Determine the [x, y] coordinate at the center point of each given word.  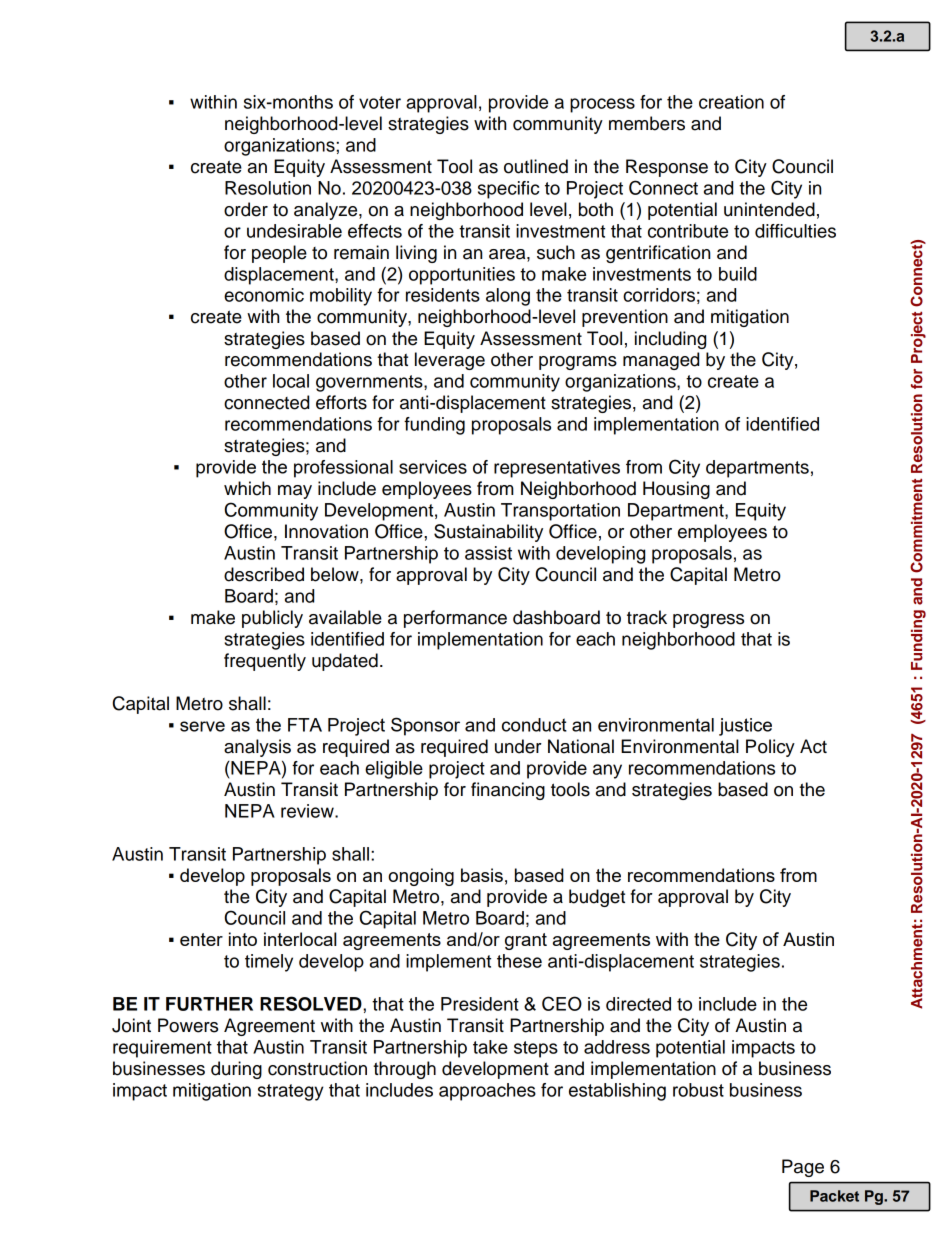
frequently [265, 662]
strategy [291, 1092]
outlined [536, 166]
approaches [487, 1092]
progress [708, 621]
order [246, 209]
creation [731, 102]
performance [455, 619]
